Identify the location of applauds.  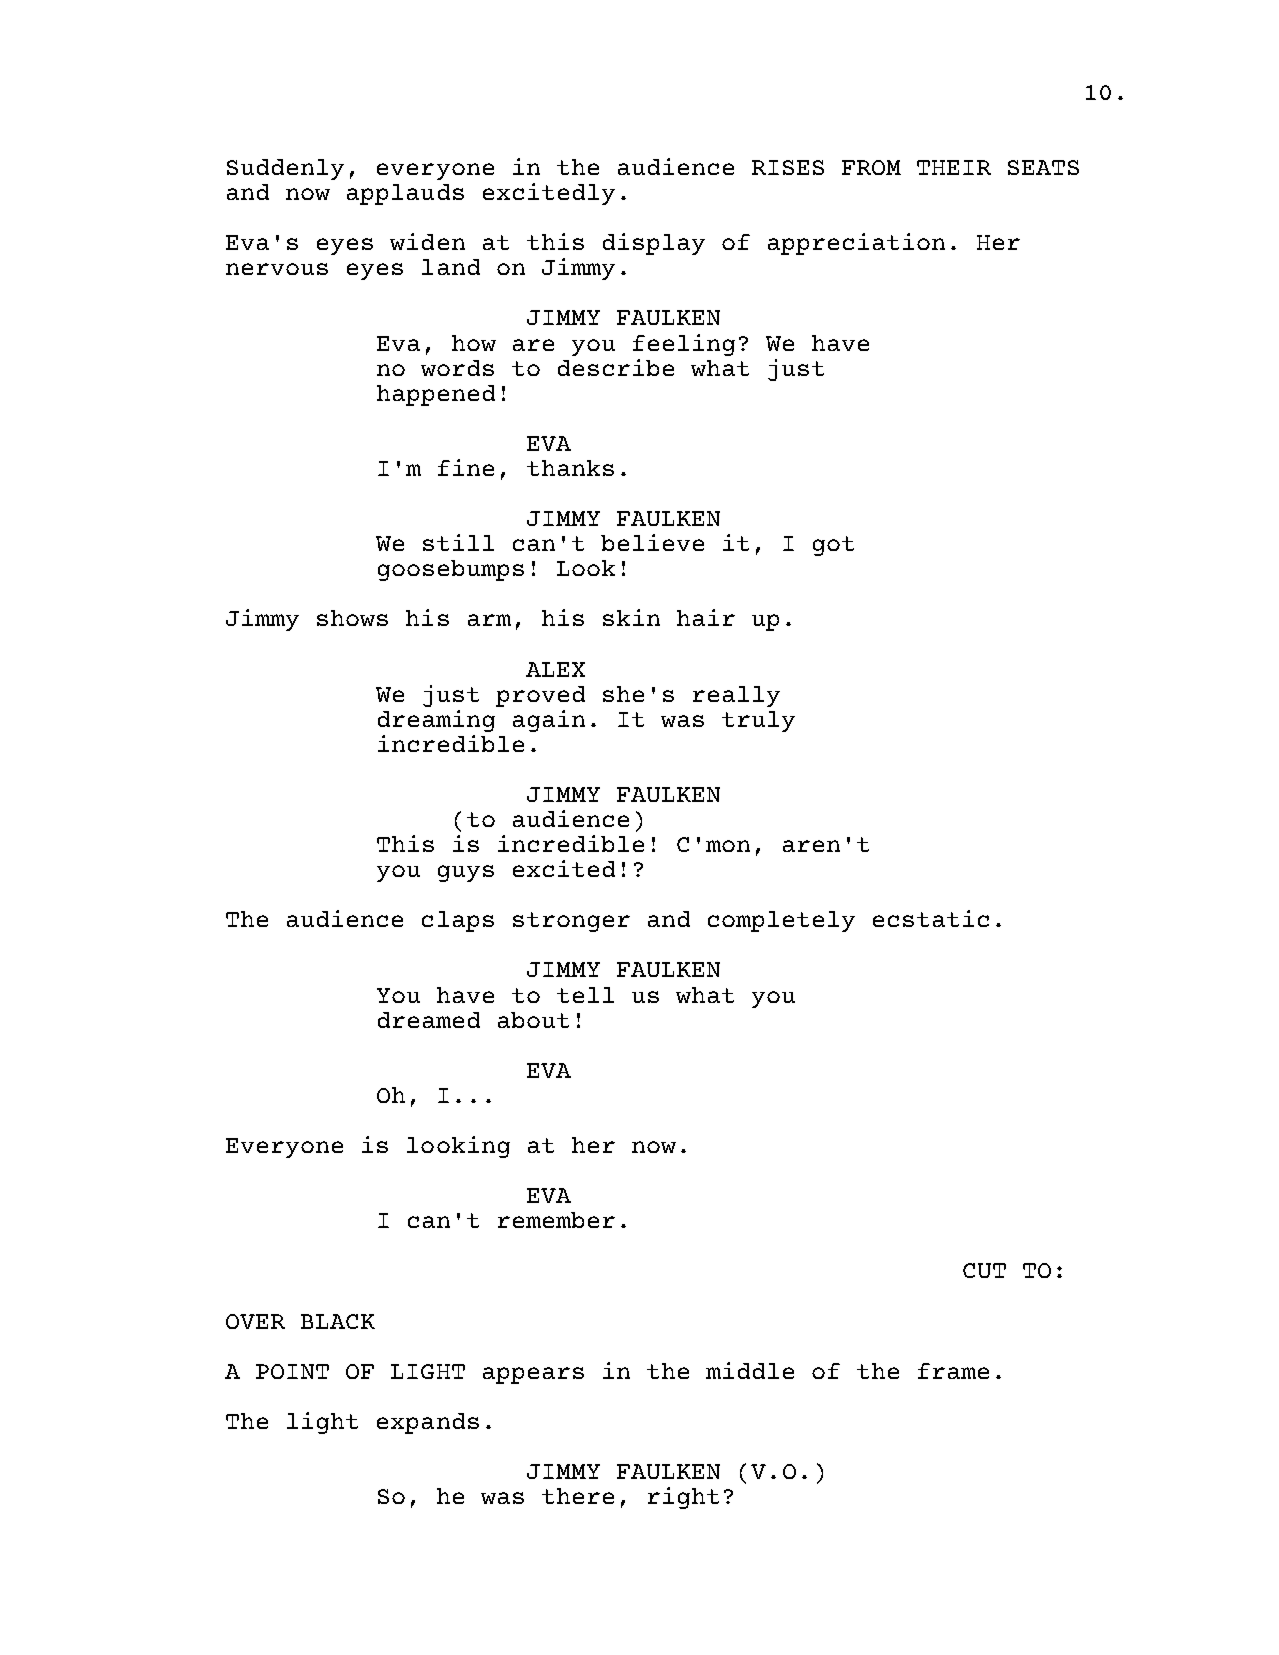
(405, 194).
